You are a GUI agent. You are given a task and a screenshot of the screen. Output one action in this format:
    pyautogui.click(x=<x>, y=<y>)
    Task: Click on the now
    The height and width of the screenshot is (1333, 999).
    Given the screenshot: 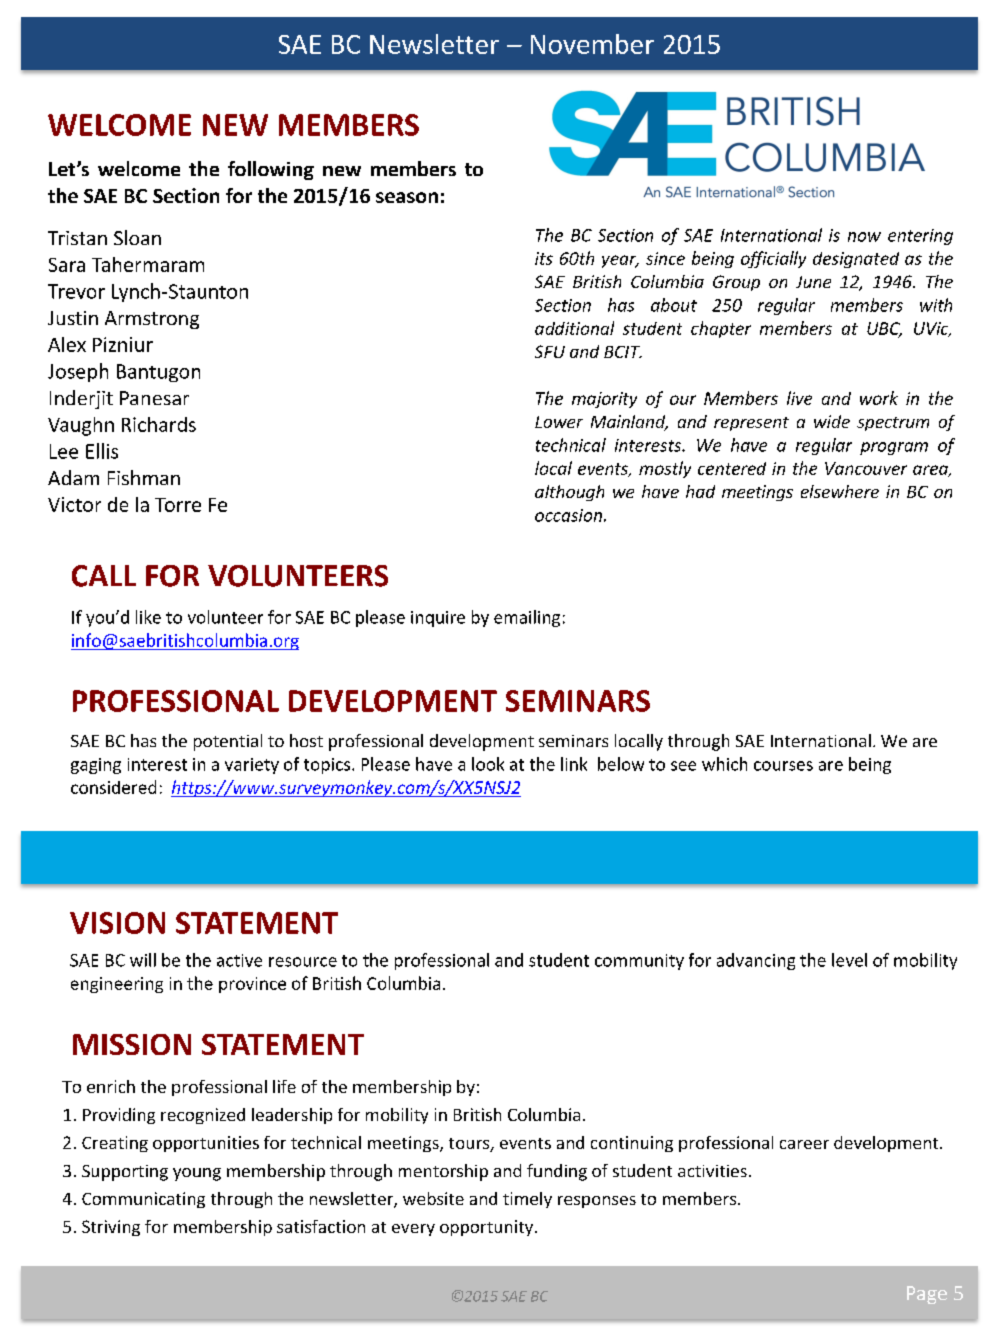 What is the action you would take?
    pyautogui.click(x=864, y=237)
